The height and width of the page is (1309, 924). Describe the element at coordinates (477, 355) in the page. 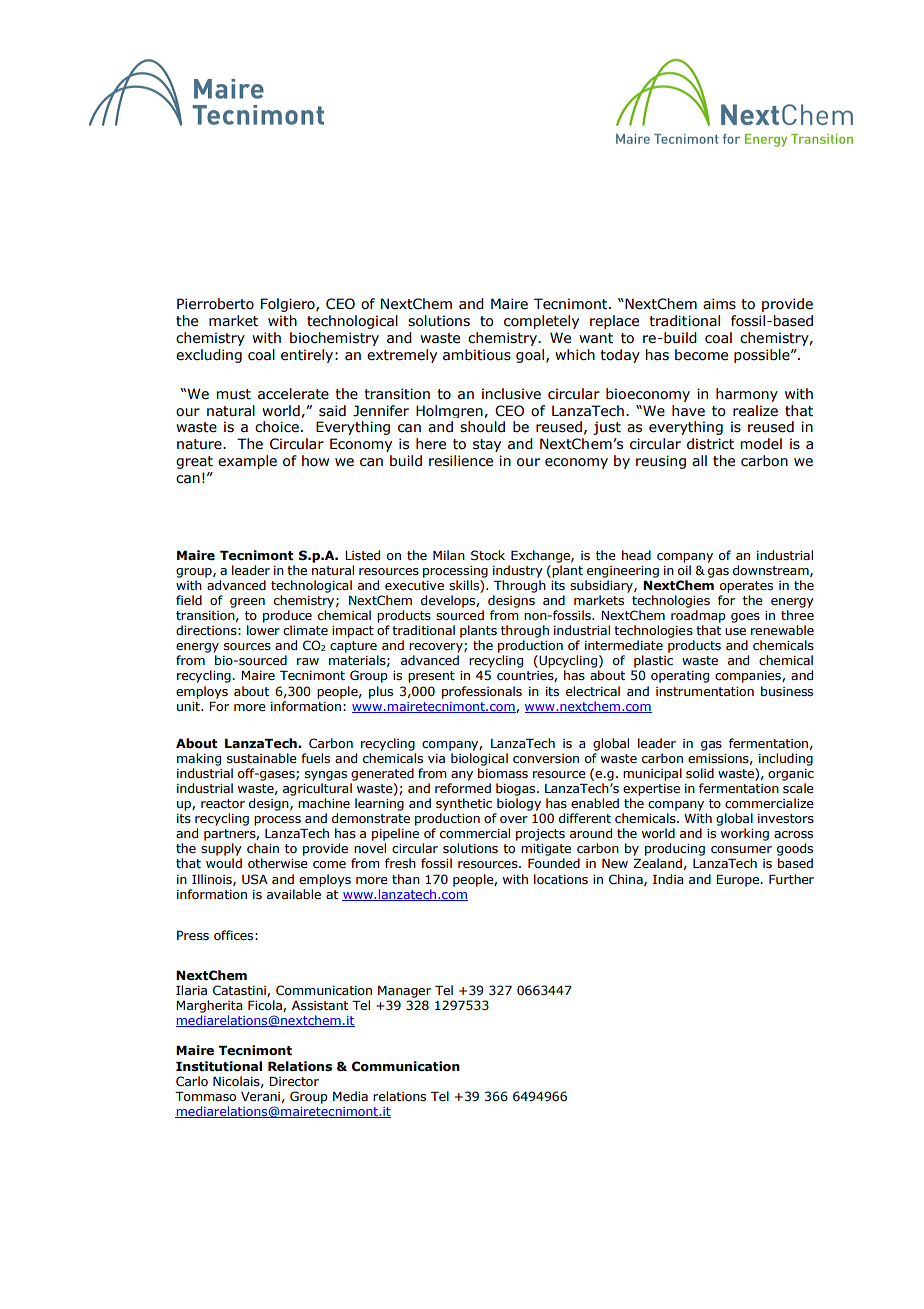

I see `ambitious` at that location.
